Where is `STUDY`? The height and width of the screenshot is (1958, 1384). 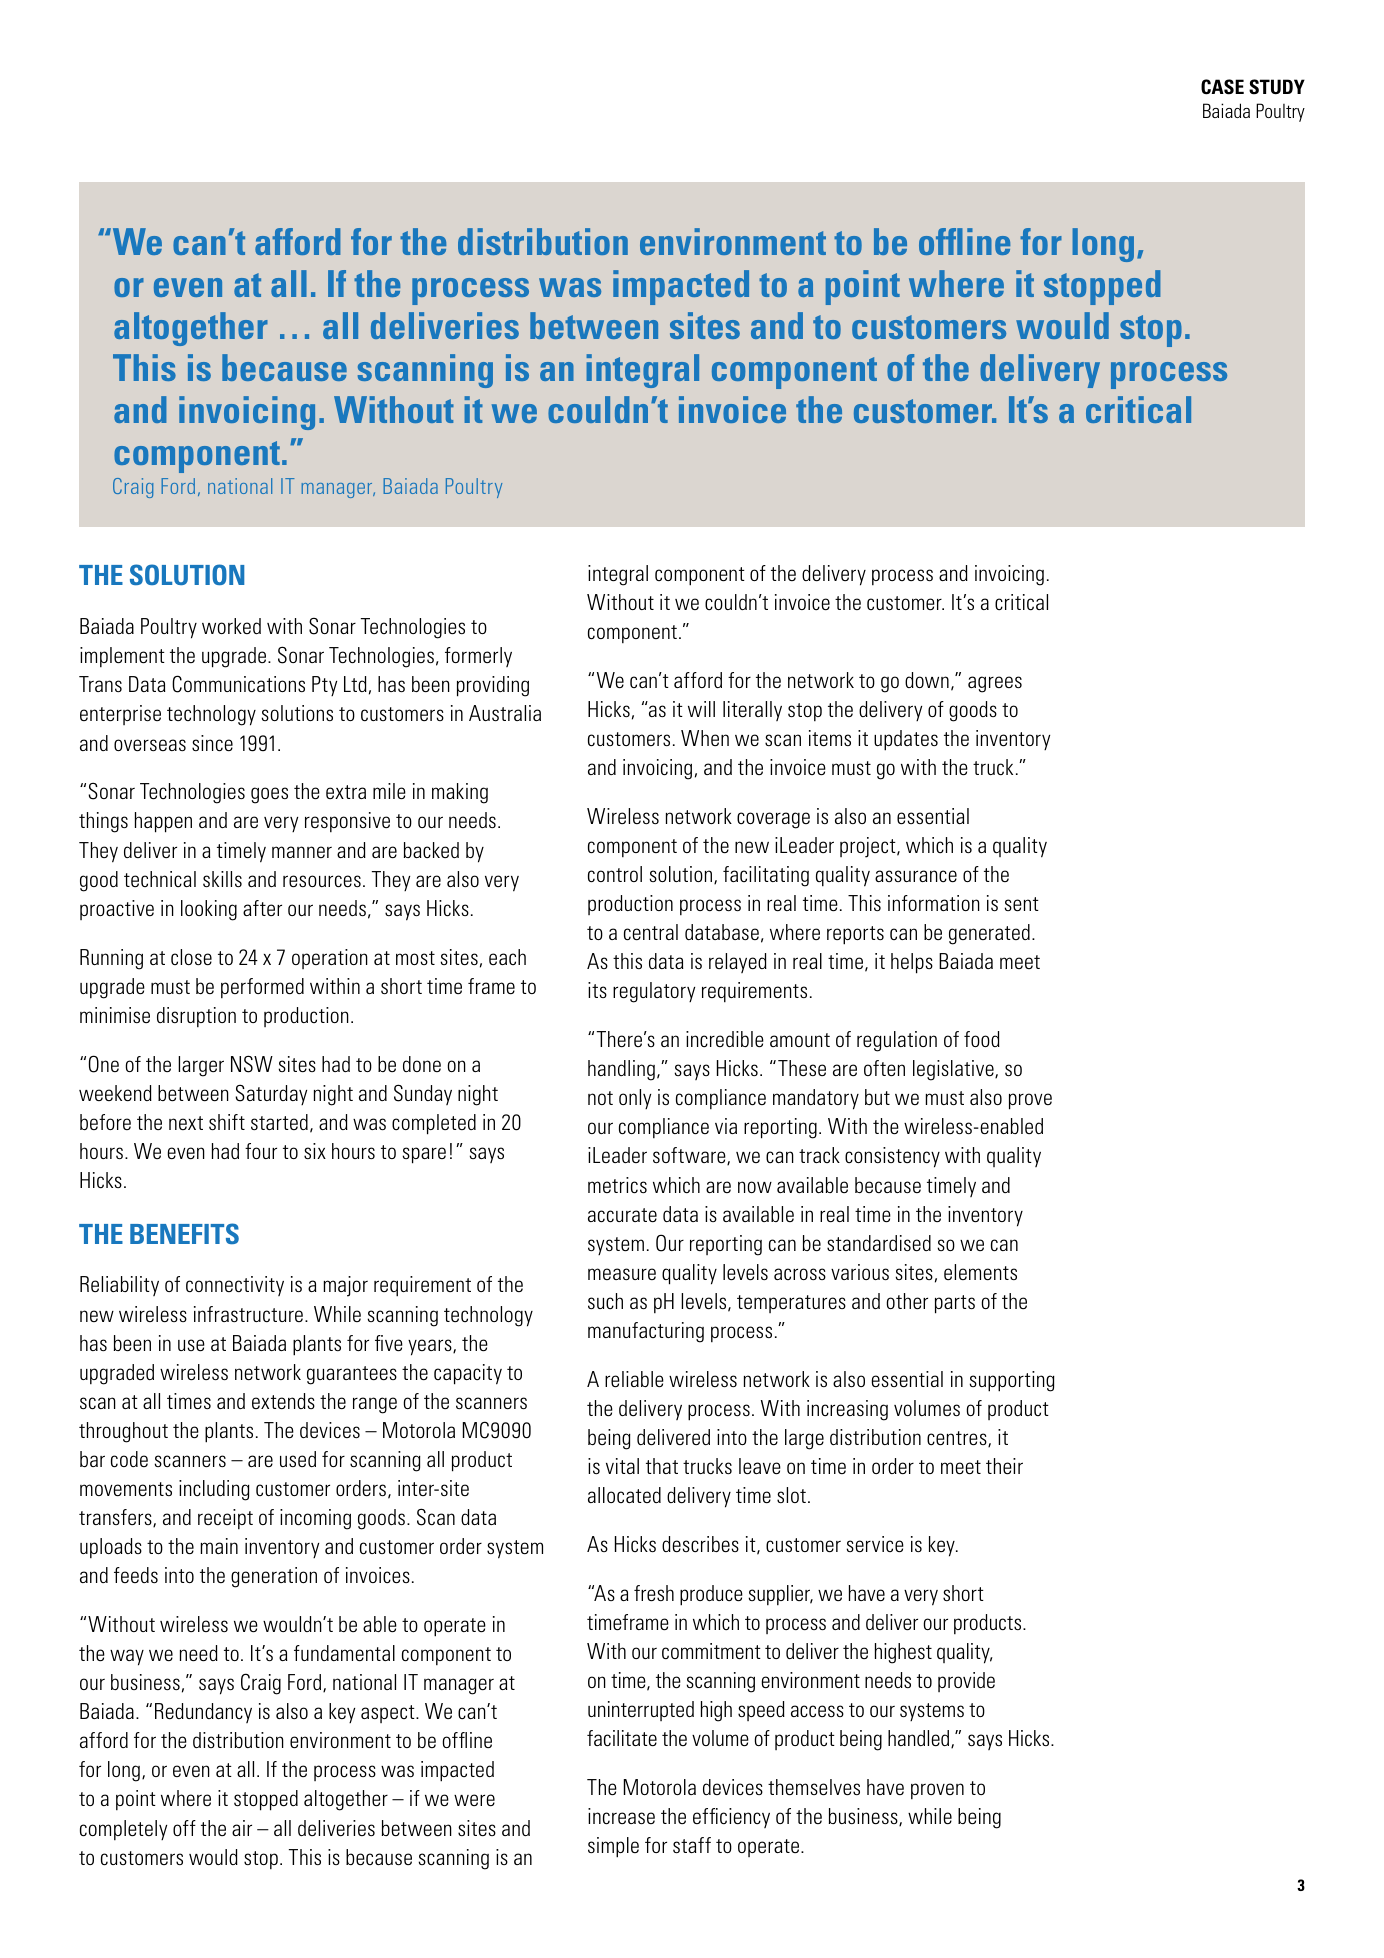 STUDY is located at coordinates (1277, 87).
